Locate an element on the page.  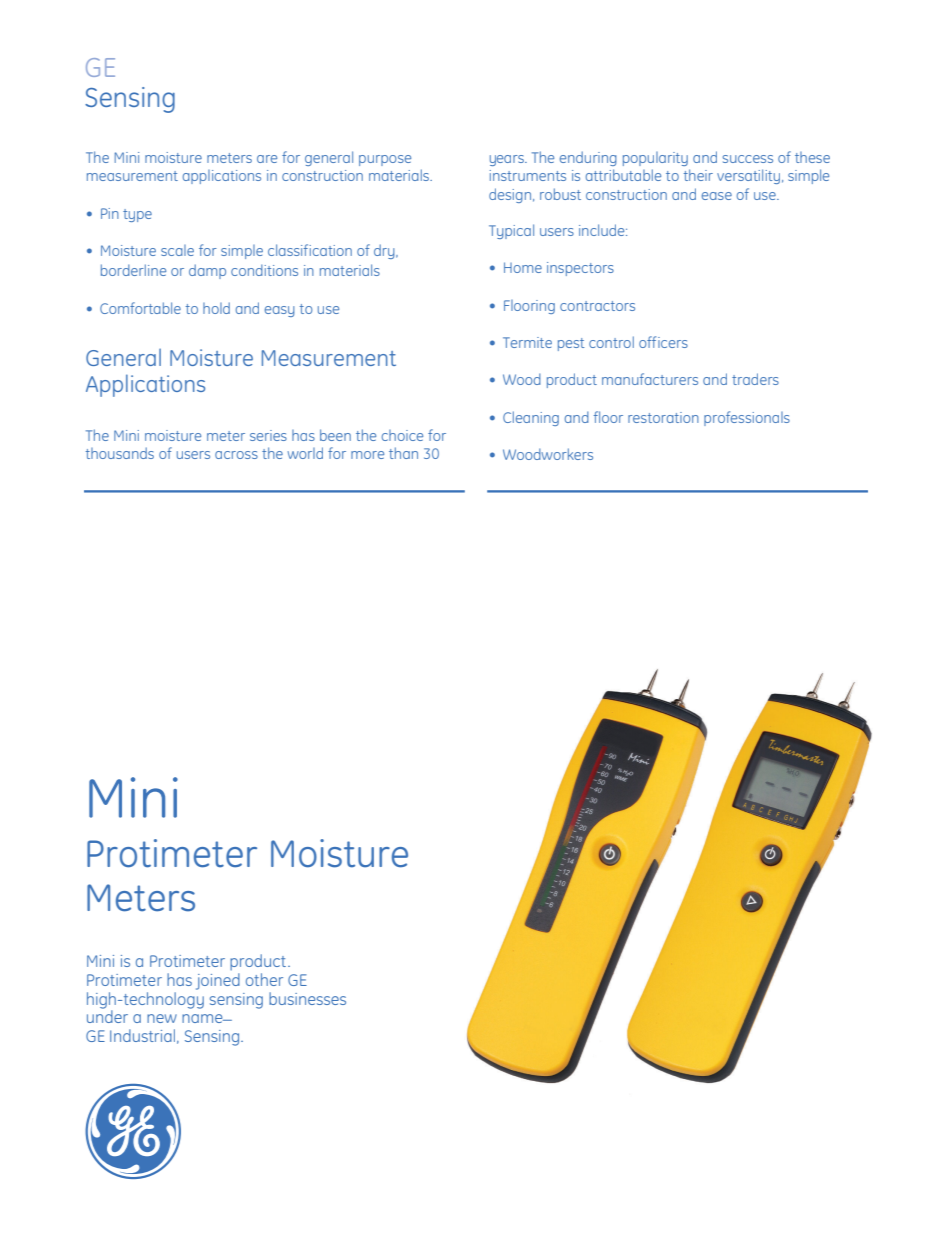
than is located at coordinates (403, 453).
